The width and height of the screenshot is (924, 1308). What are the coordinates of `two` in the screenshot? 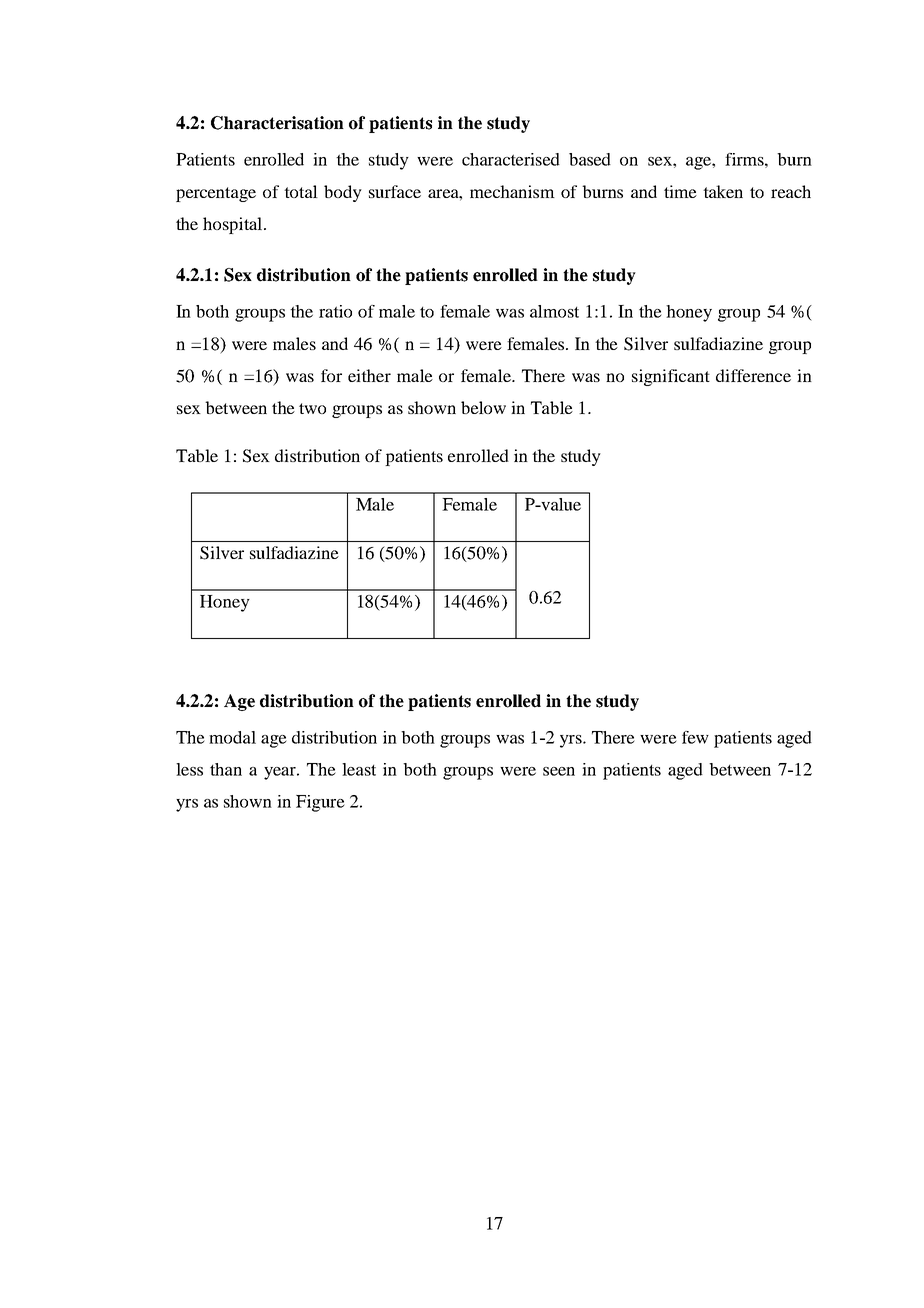 It's located at (312, 408).
